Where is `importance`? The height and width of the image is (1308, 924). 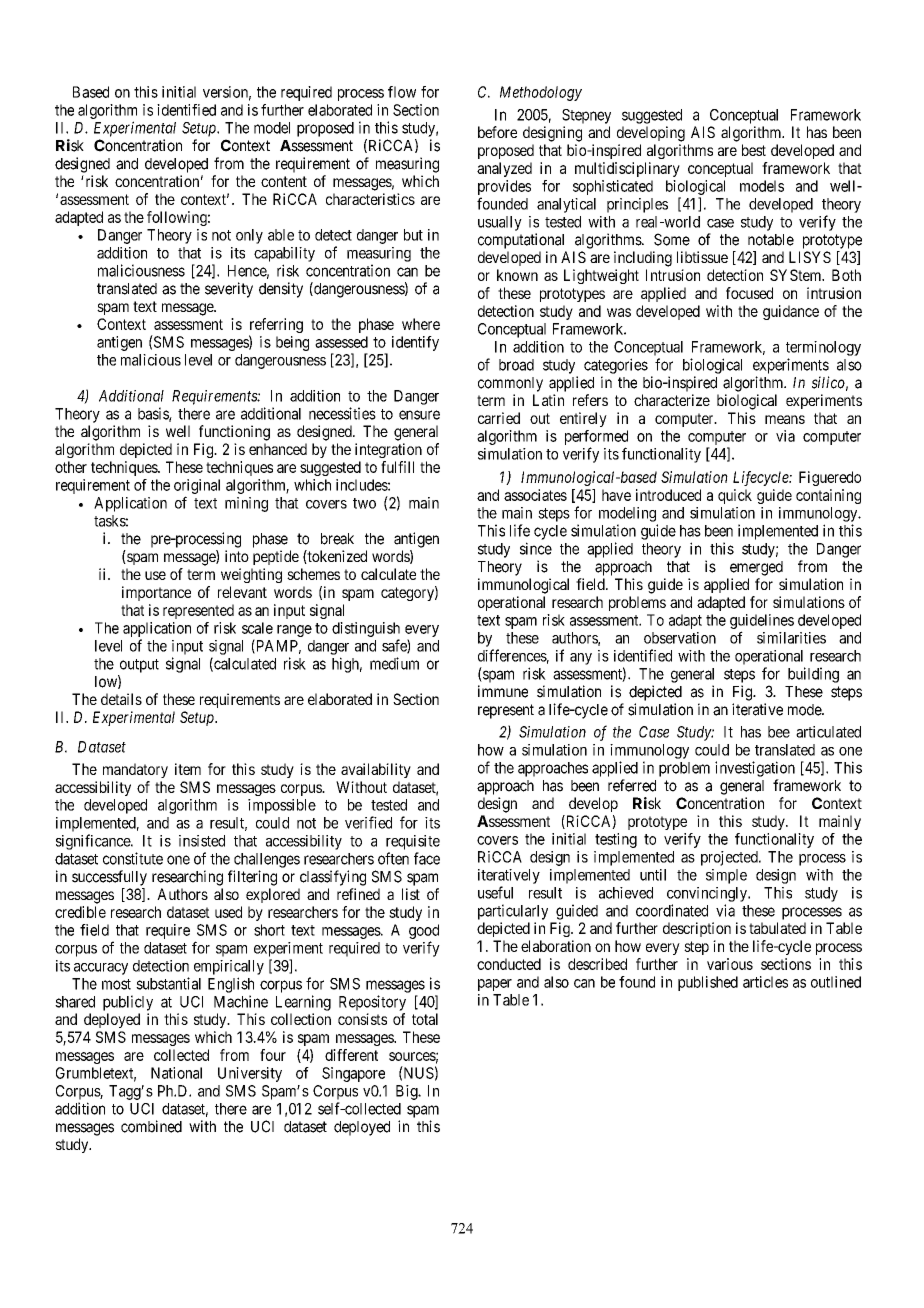 importance is located at coordinates (156, 593).
